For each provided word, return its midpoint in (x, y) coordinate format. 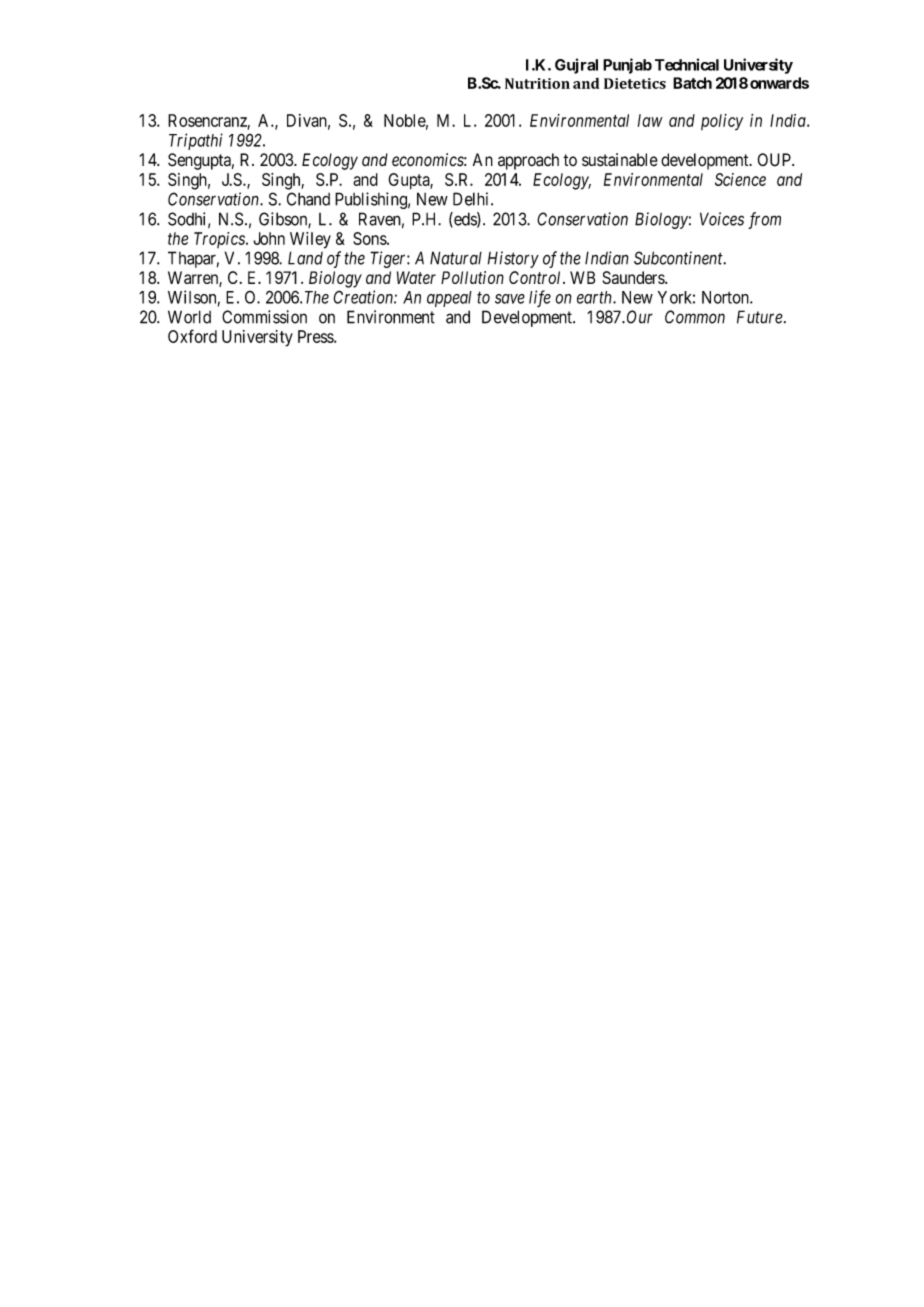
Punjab (627, 66)
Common (695, 317)
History (513, 259)
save (510, 299)
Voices (722, 219)
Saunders (634, 277)
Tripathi (196, 141)
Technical (687, 64)
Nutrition (537, 83)
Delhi (472, 199)
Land (305, 258)
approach (528, 161)
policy (722, 122)
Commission (264, 317)
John (269, 238)
